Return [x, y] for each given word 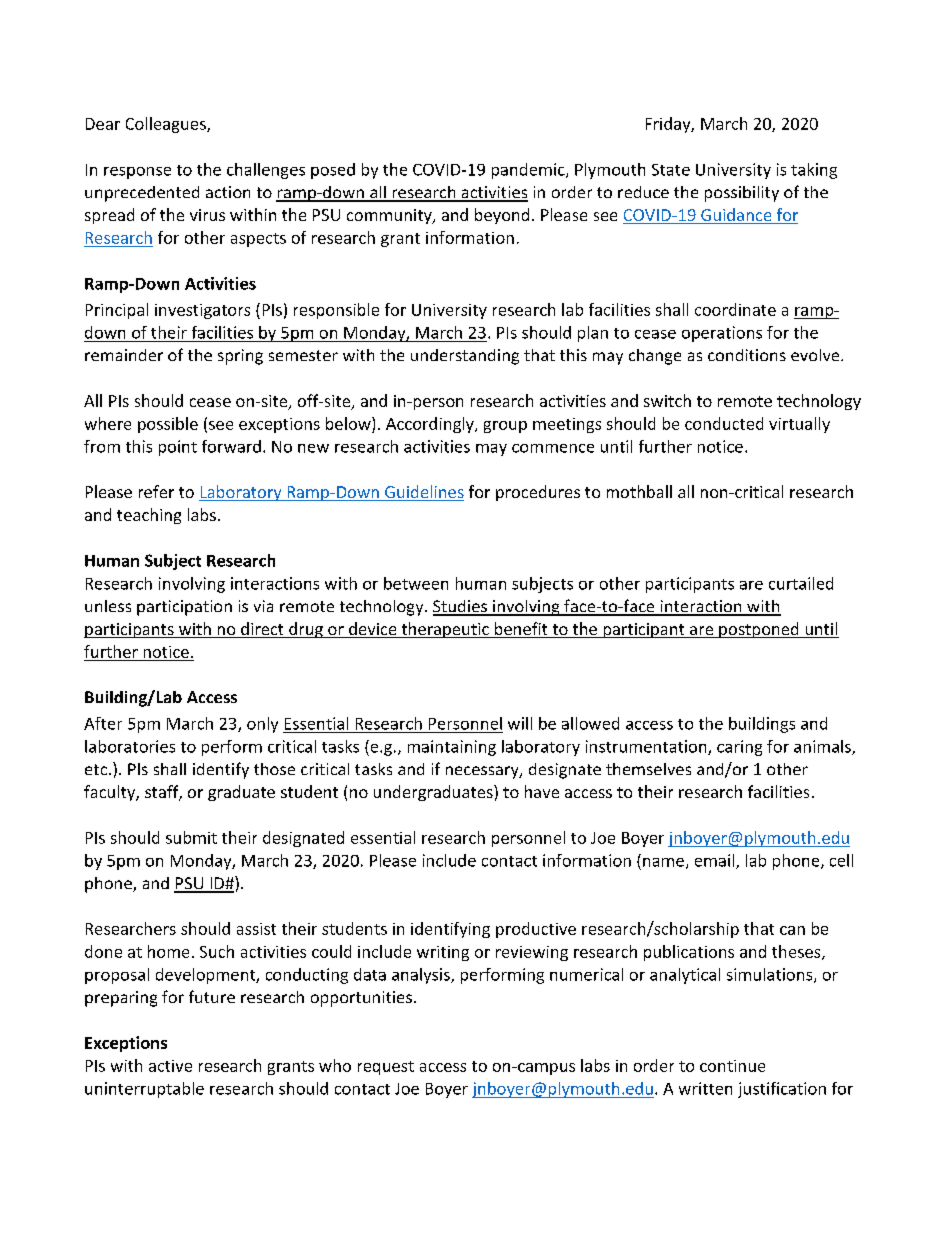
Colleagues [167, 125]
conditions [747, 355]
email [716, 861]
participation [184, 608]
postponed [759, 630]
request [386, 1068]
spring [240, 357]
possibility [742, 194]
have [542, 791]
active [170, 1066]
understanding [465, 357]
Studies [461, 607]
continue [732, 1066]
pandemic [529, 171]
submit [191, 837]
